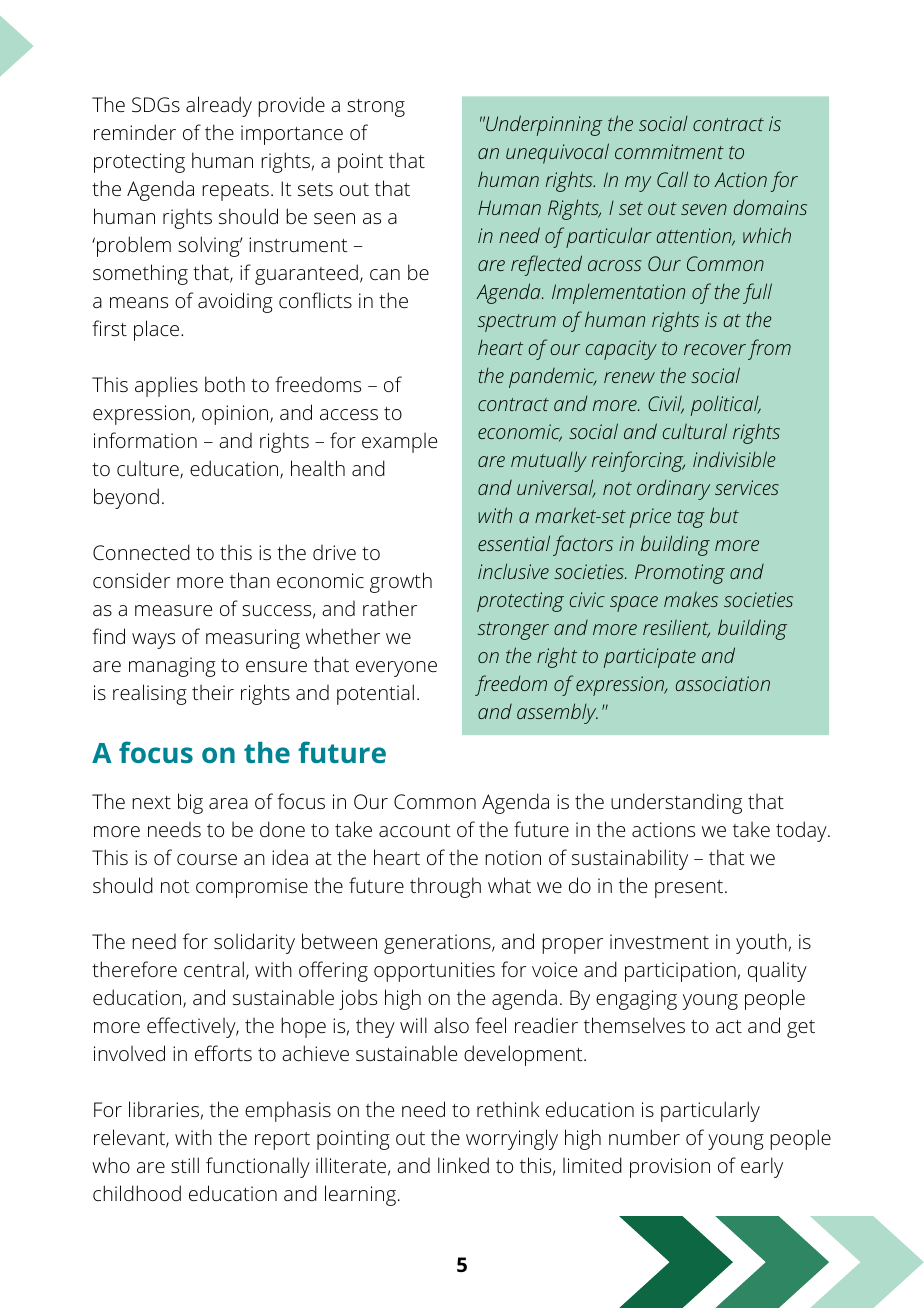  Describe the element at coordinates (723, 683) in the image. I see `association` at that location.
